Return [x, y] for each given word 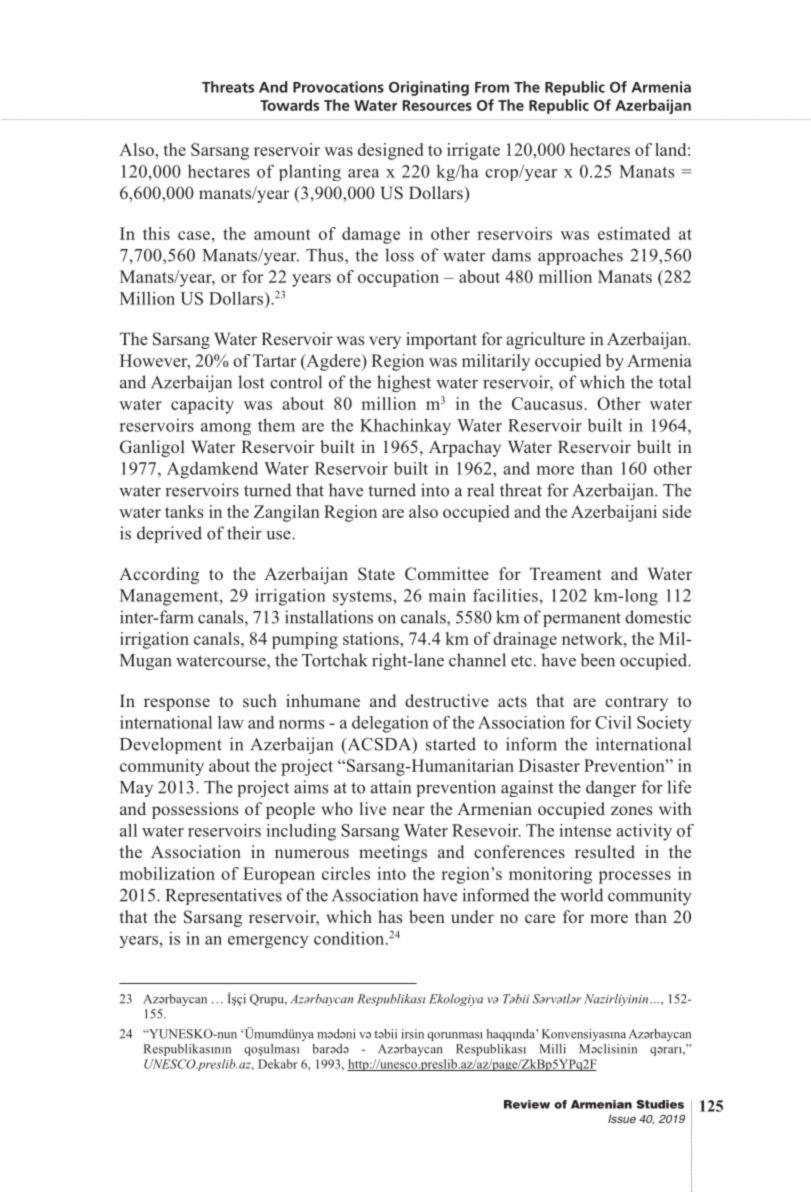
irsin [412, 1034]
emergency [268, 942]
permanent [582, 619]
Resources [437, 105]
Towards [289, 105]
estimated [634, 233]
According [159, 575]
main [447, 595]
